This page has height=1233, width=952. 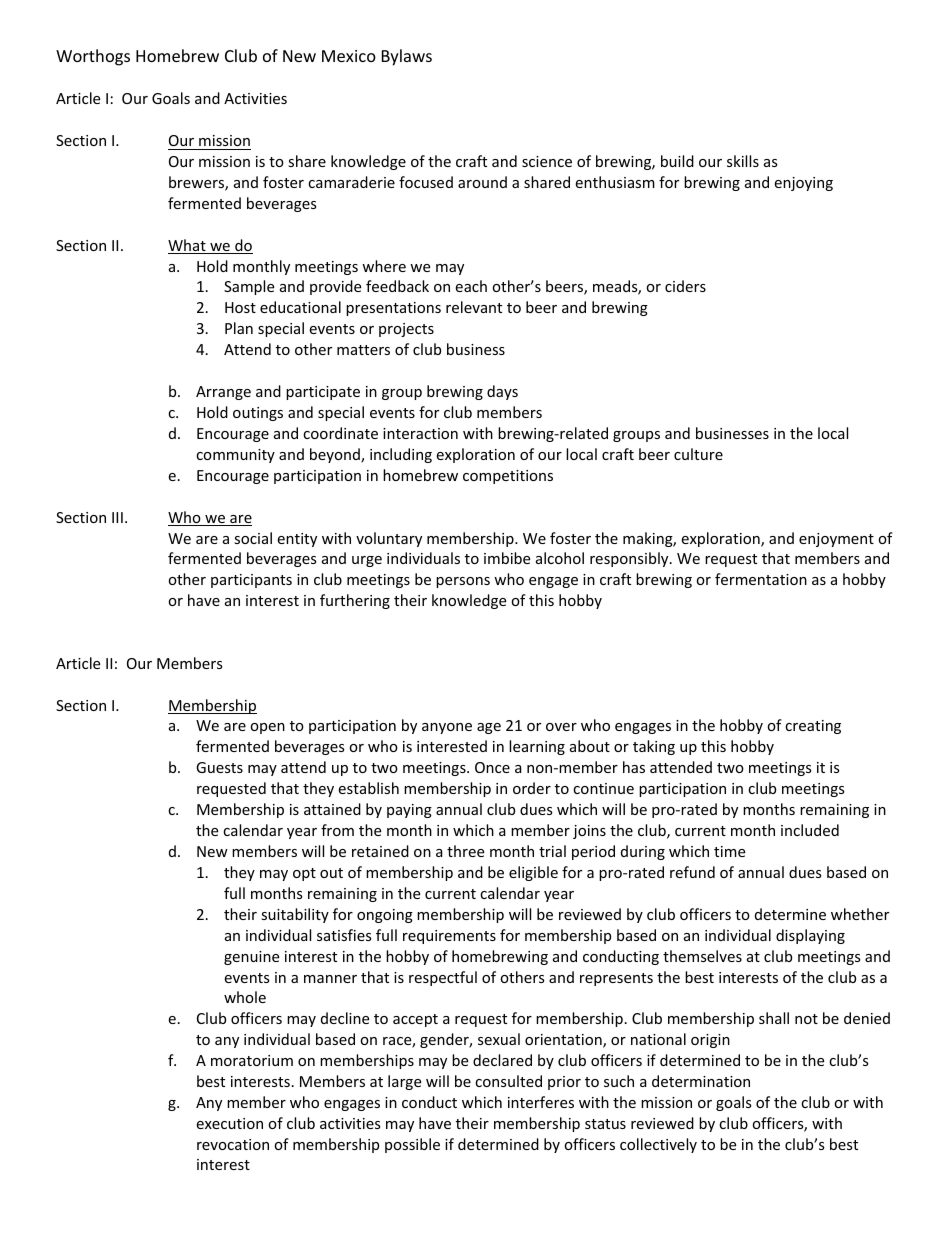 I want to click on Mexico, so click(x=349, y=56).
